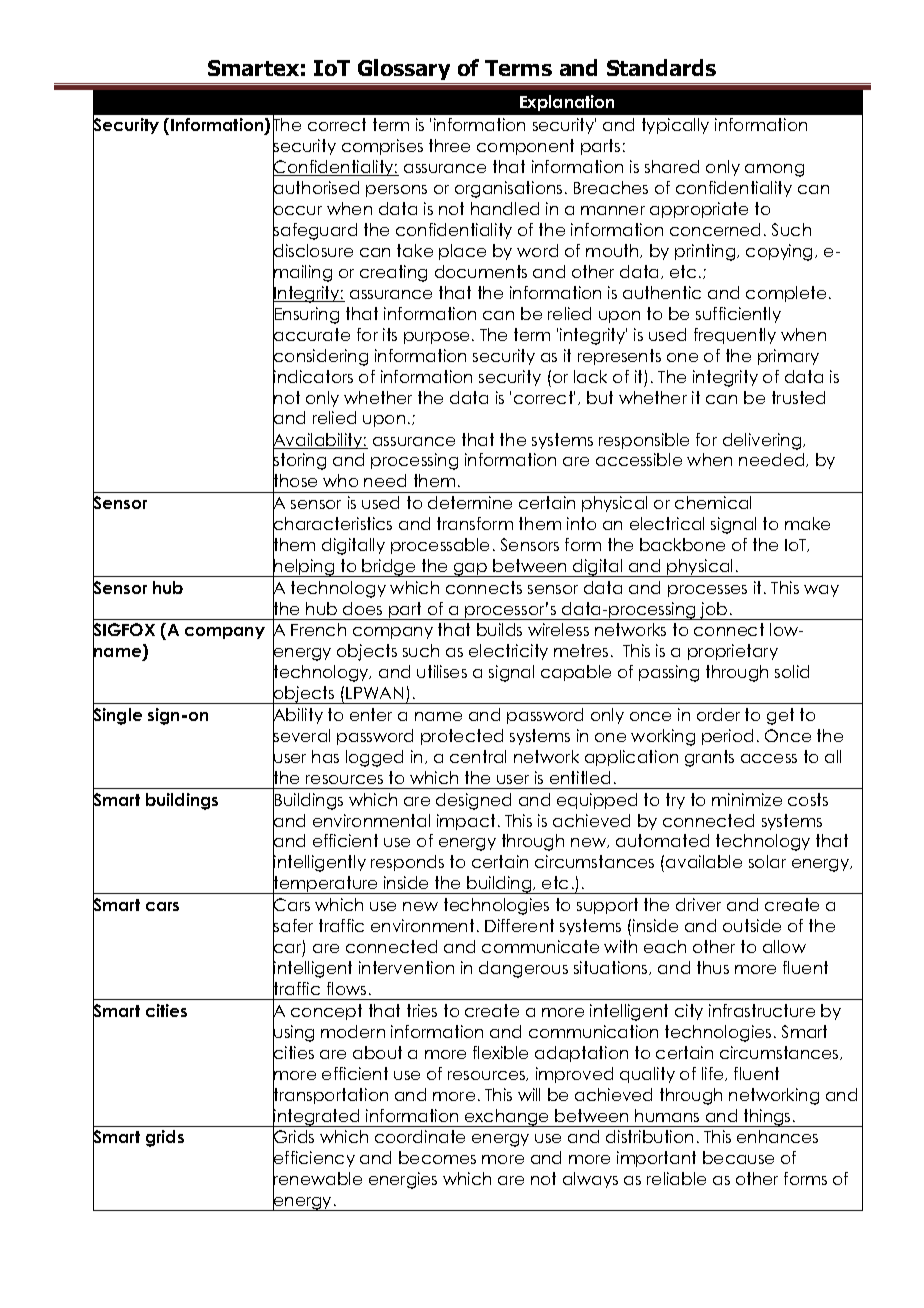 This screenshot has width=924, height=1308. What do you see at coordinates (293, 926) in the screenshot?
I see `safer` at bounding box center [293, 926].
